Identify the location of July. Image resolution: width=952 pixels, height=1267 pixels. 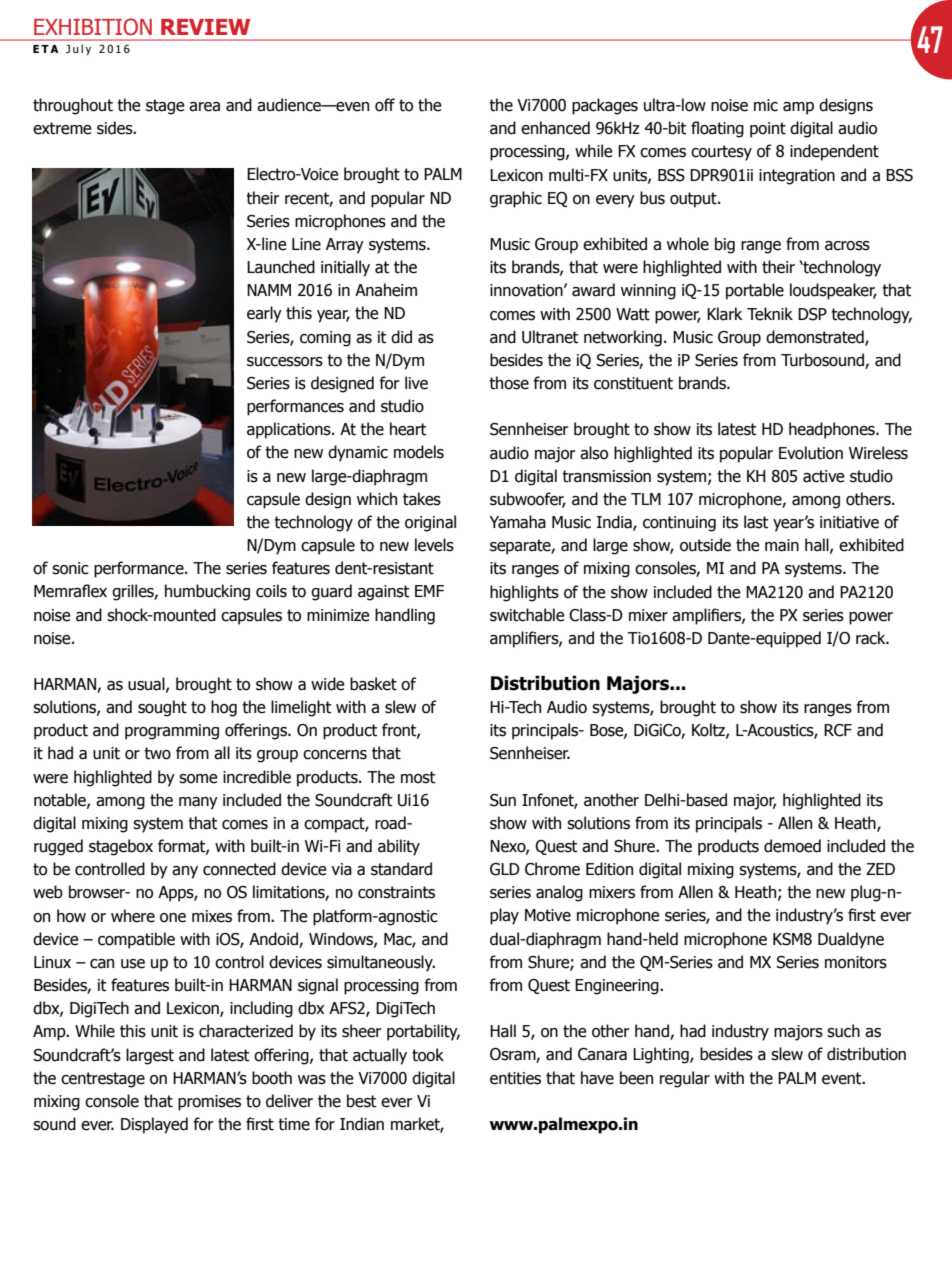
(78, 50).
